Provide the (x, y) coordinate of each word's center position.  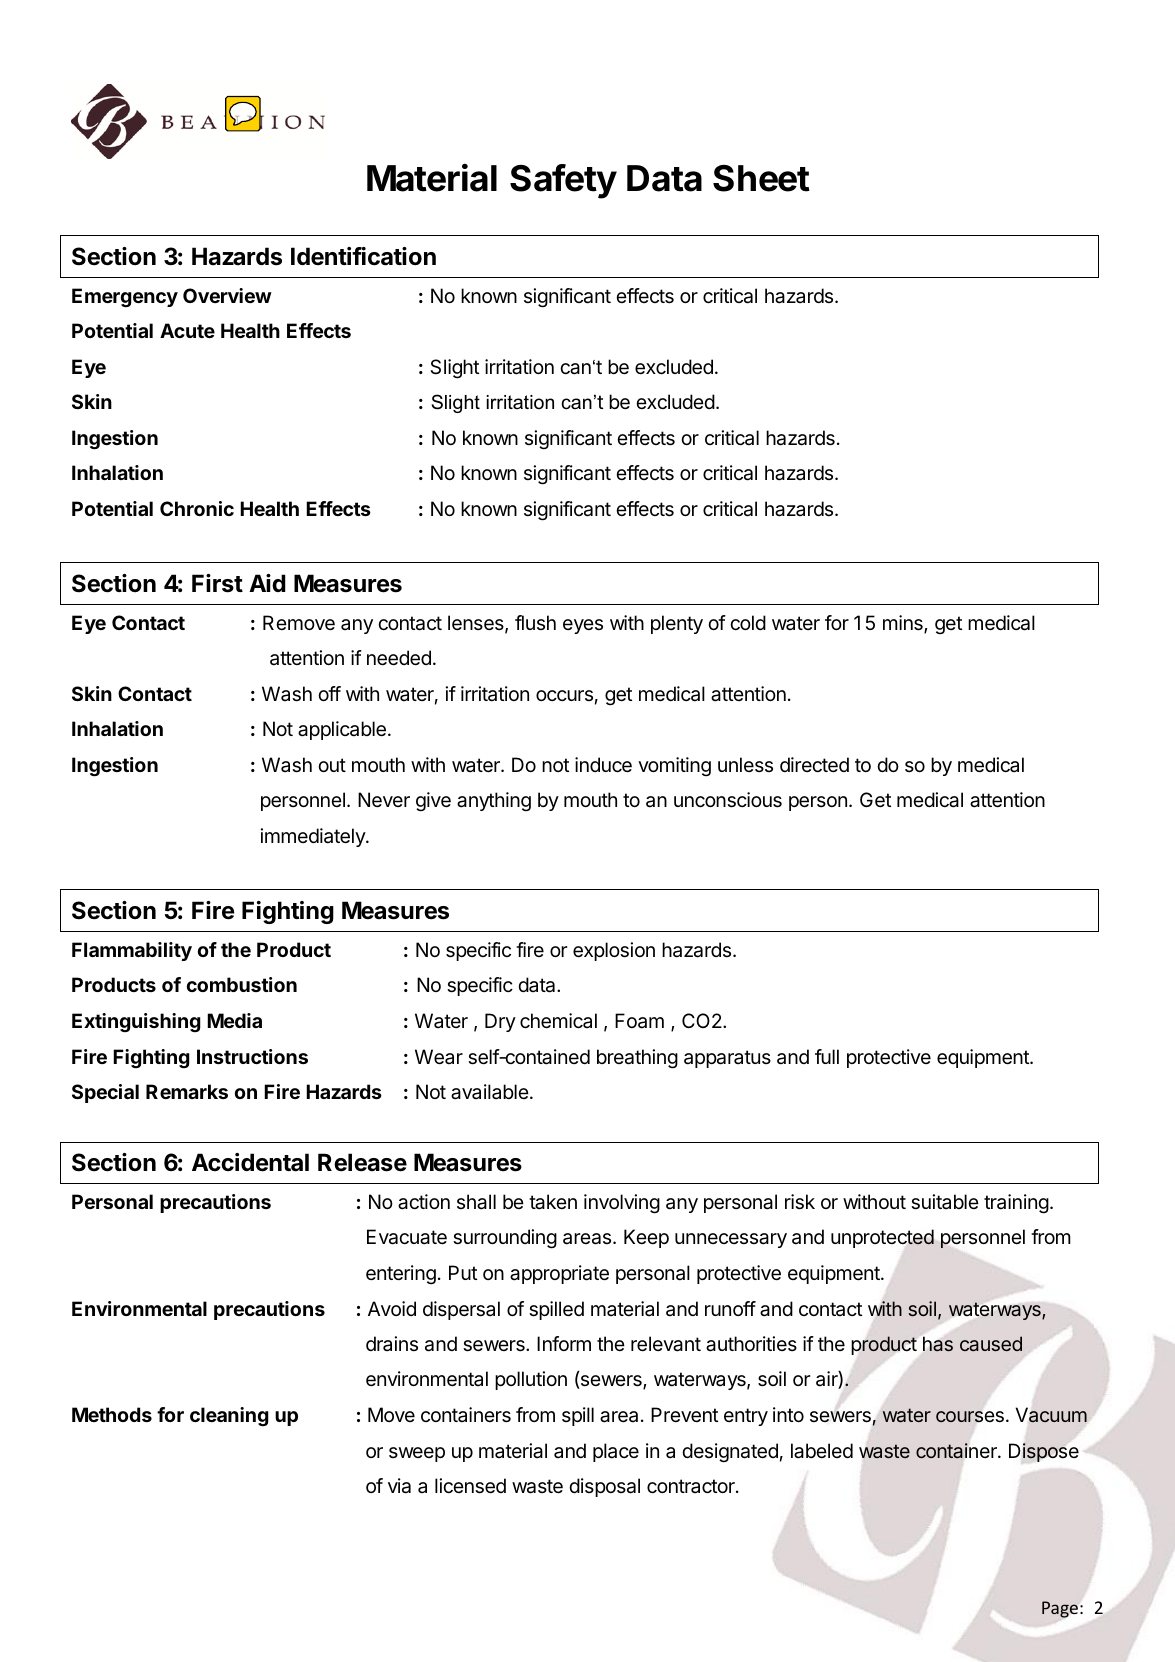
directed (814, 765)
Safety (563, 181)
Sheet (761, 178)
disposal (604, 1487)
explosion (614, 951)
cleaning (229, 1416)
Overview (227, 295)
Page (1060, 1609)
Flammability (132, 951)
